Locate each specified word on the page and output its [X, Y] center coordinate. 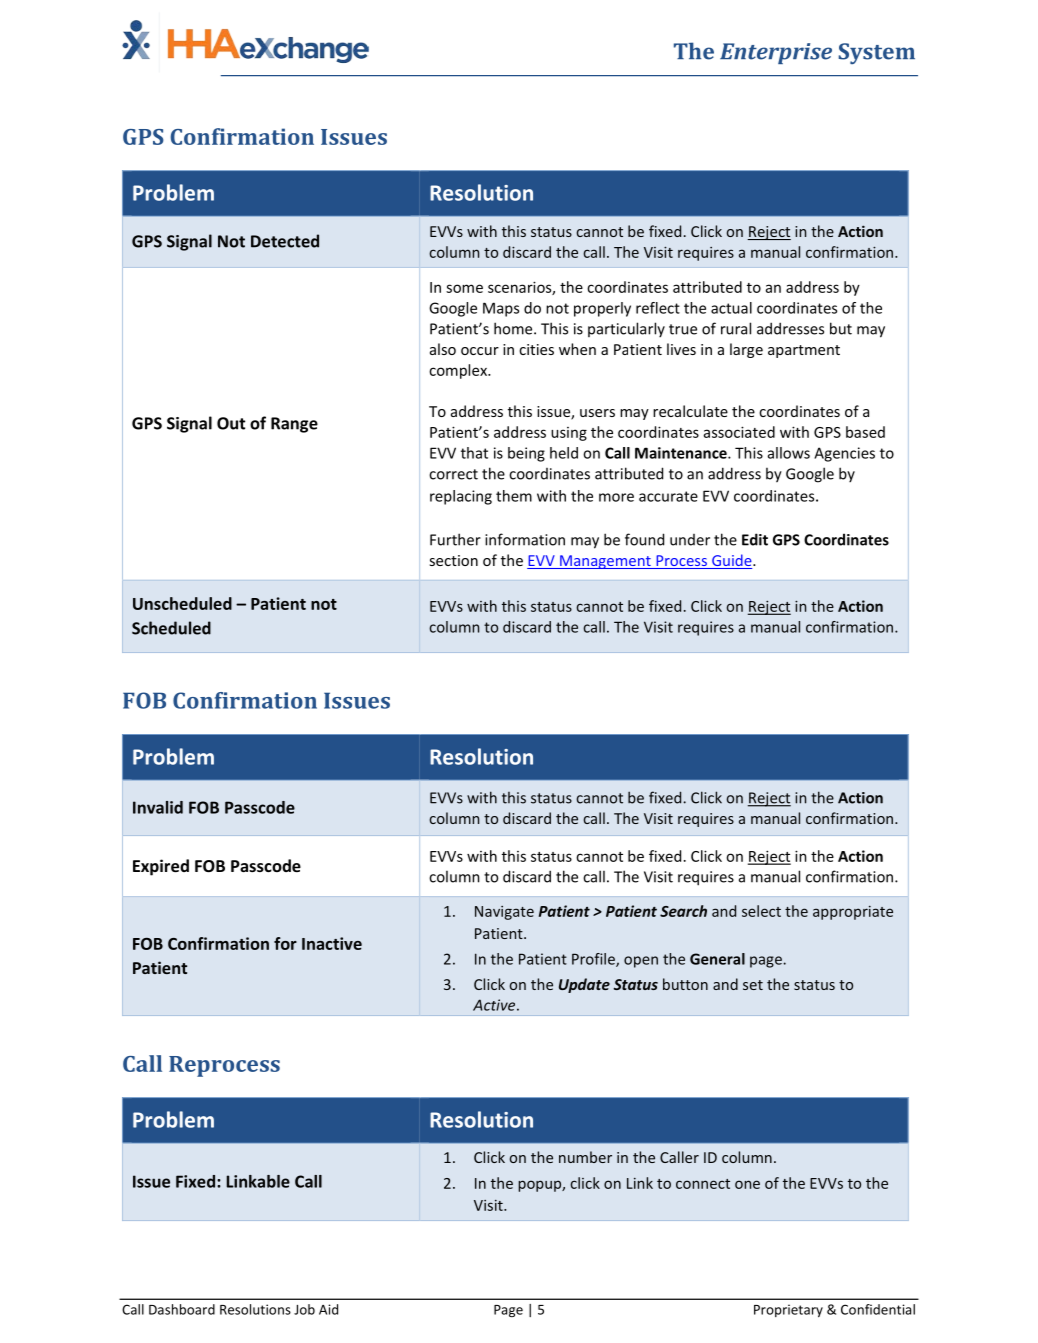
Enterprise [776, 53]
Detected [285, 241]
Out [231, 423]
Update [584, 985]
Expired [161, 867]
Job [304, 1309]
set [753, 985]
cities [536, 349]
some [464, 288]
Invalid [158, 807]
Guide [732, 561]
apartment [804, 351]
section [454, 560]
